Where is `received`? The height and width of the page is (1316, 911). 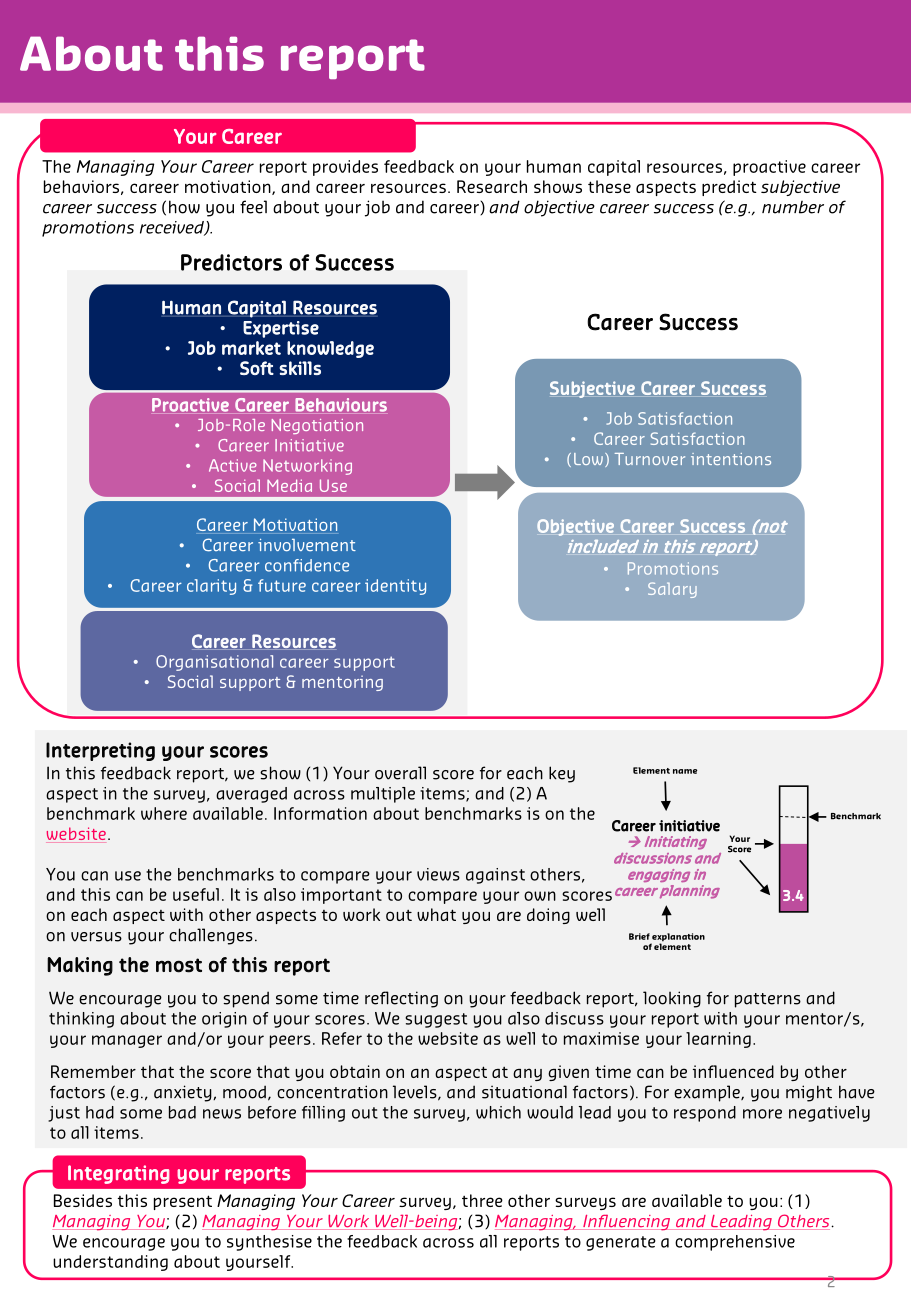 received is located at coordinates (173, 228).
